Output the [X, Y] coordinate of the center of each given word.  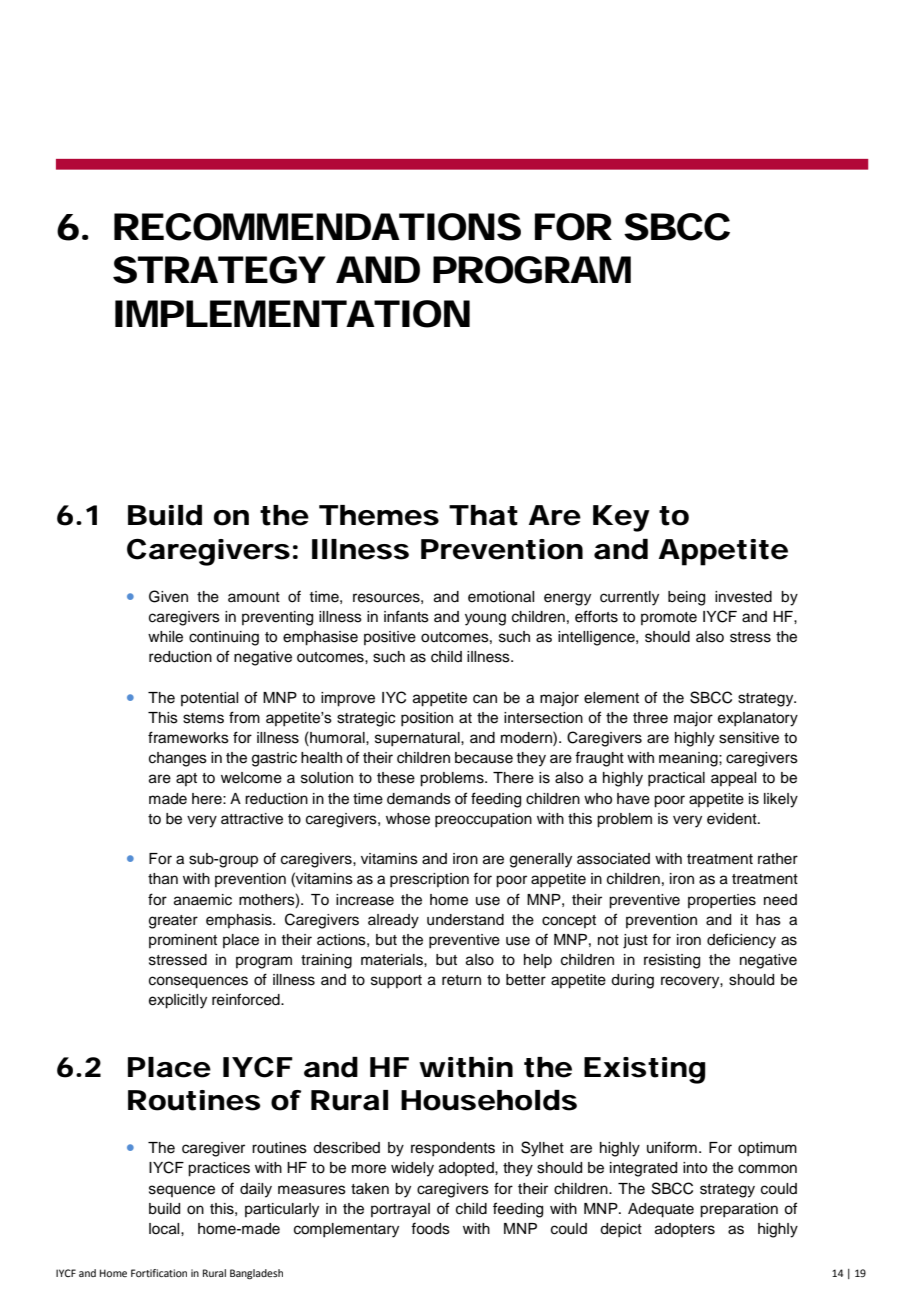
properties [722, 901]
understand [465, 920]
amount [254, 597]
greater [173, 922]
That [483, 515]
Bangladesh [256, 1274]
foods [430, 1228]
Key [621, 518]
